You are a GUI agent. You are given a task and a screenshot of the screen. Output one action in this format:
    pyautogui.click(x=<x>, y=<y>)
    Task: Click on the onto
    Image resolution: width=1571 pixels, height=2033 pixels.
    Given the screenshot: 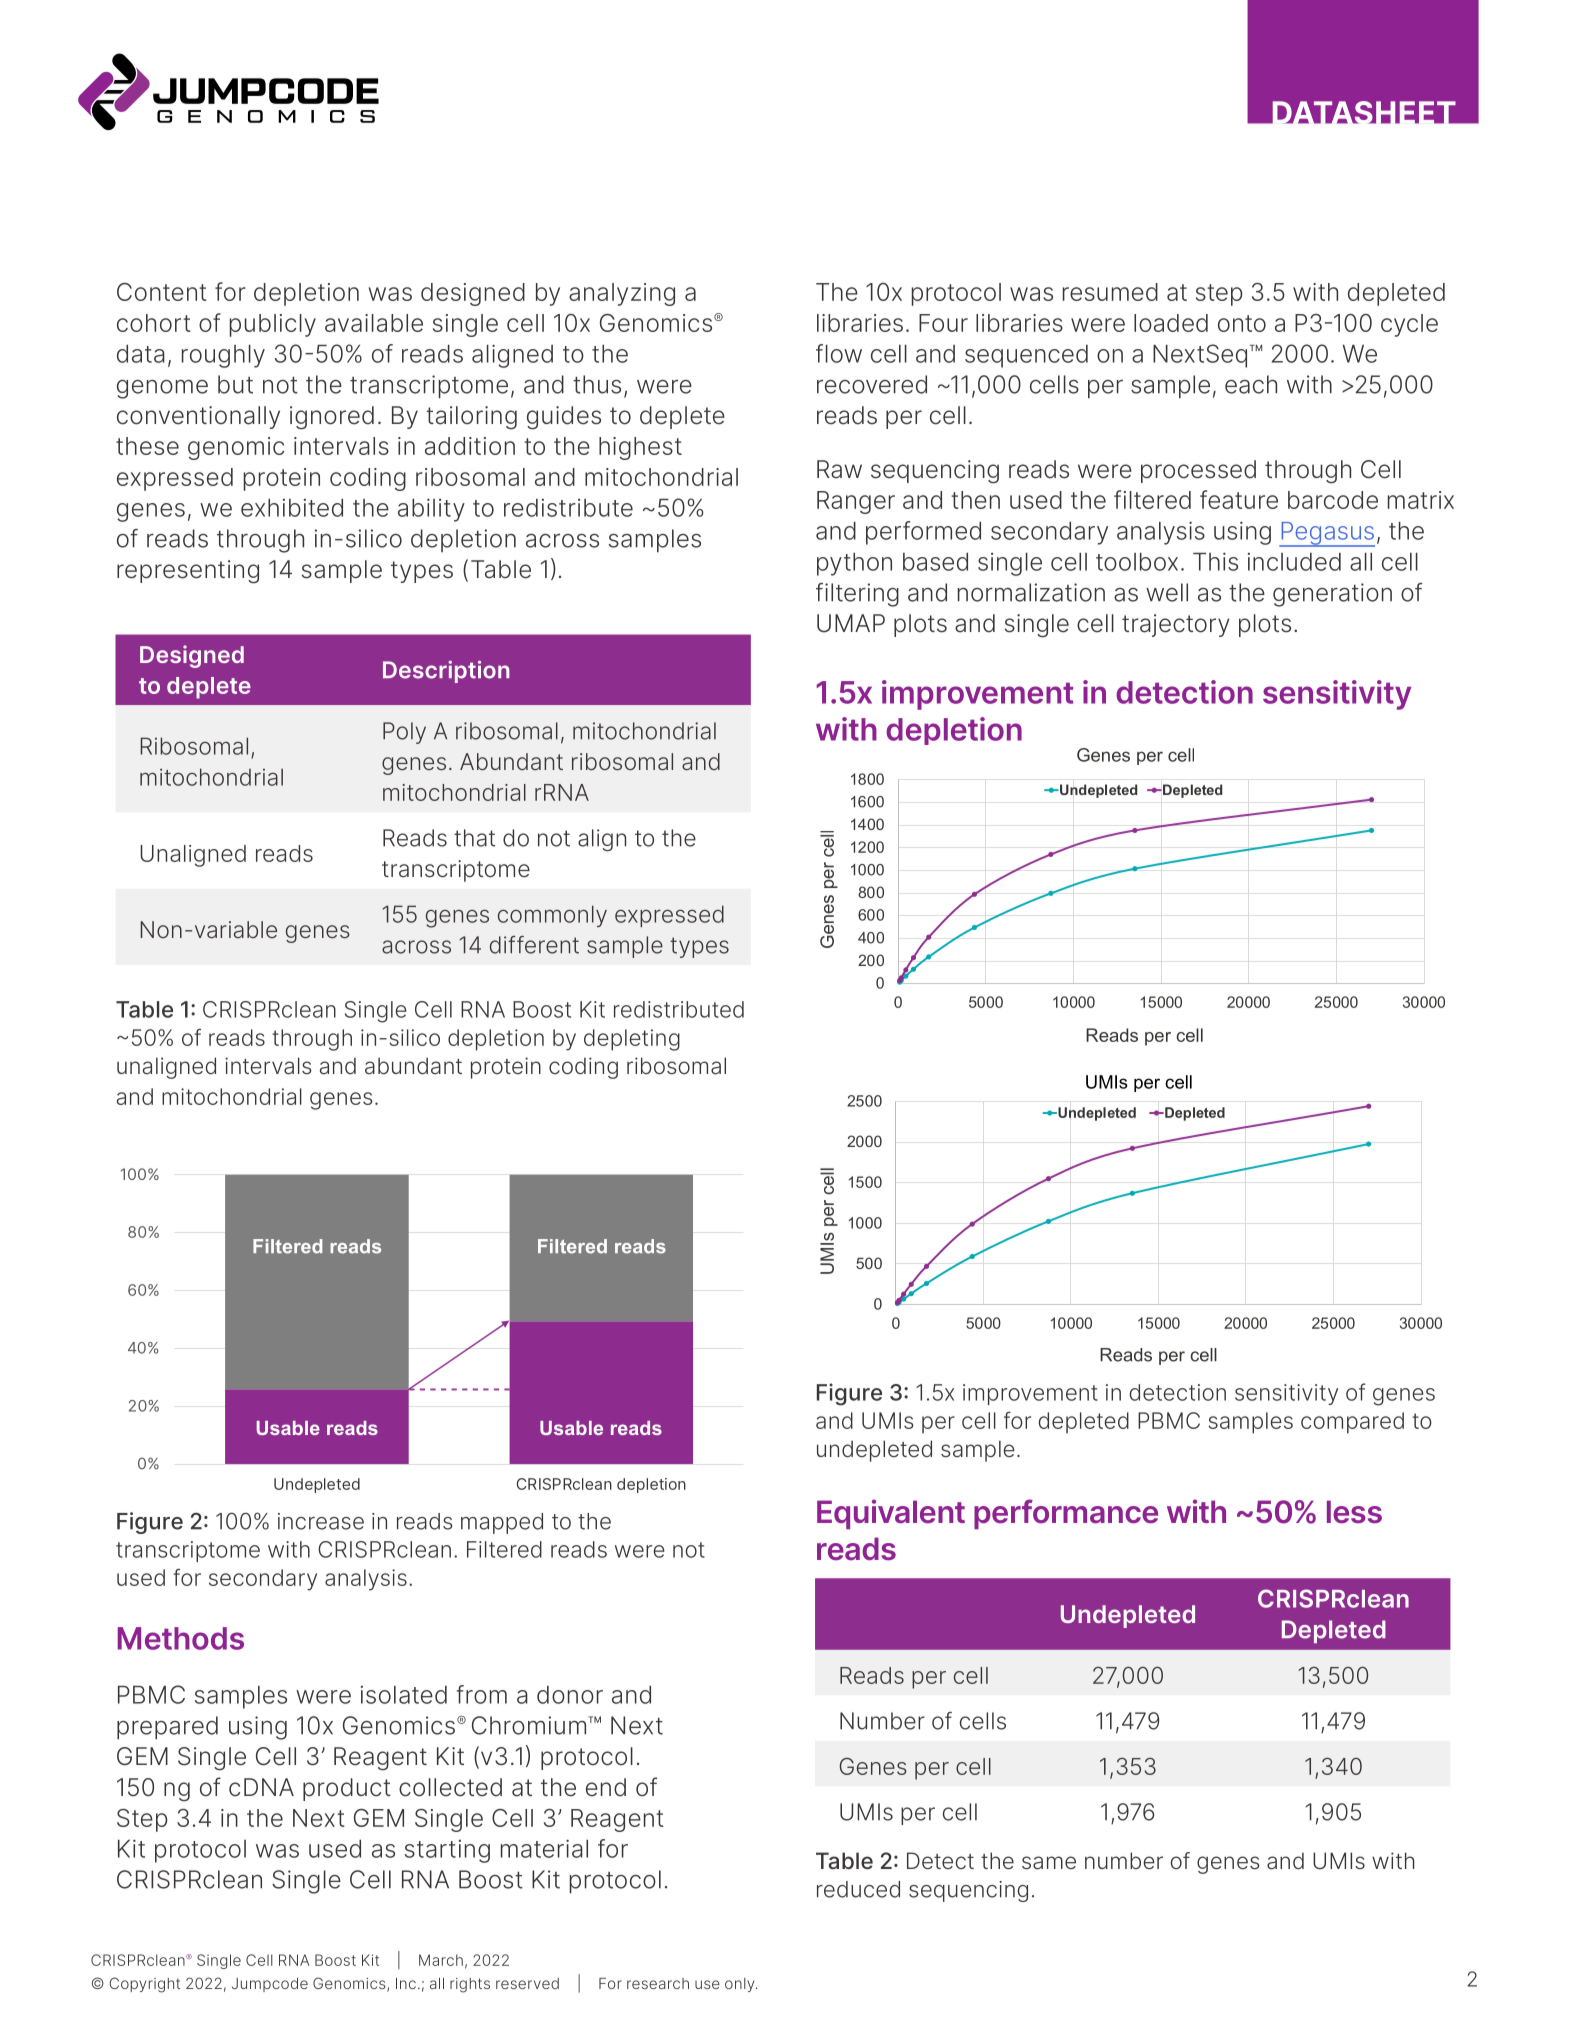 What is the action you would take?
    pyautogui.click(x=1242, y=323)
